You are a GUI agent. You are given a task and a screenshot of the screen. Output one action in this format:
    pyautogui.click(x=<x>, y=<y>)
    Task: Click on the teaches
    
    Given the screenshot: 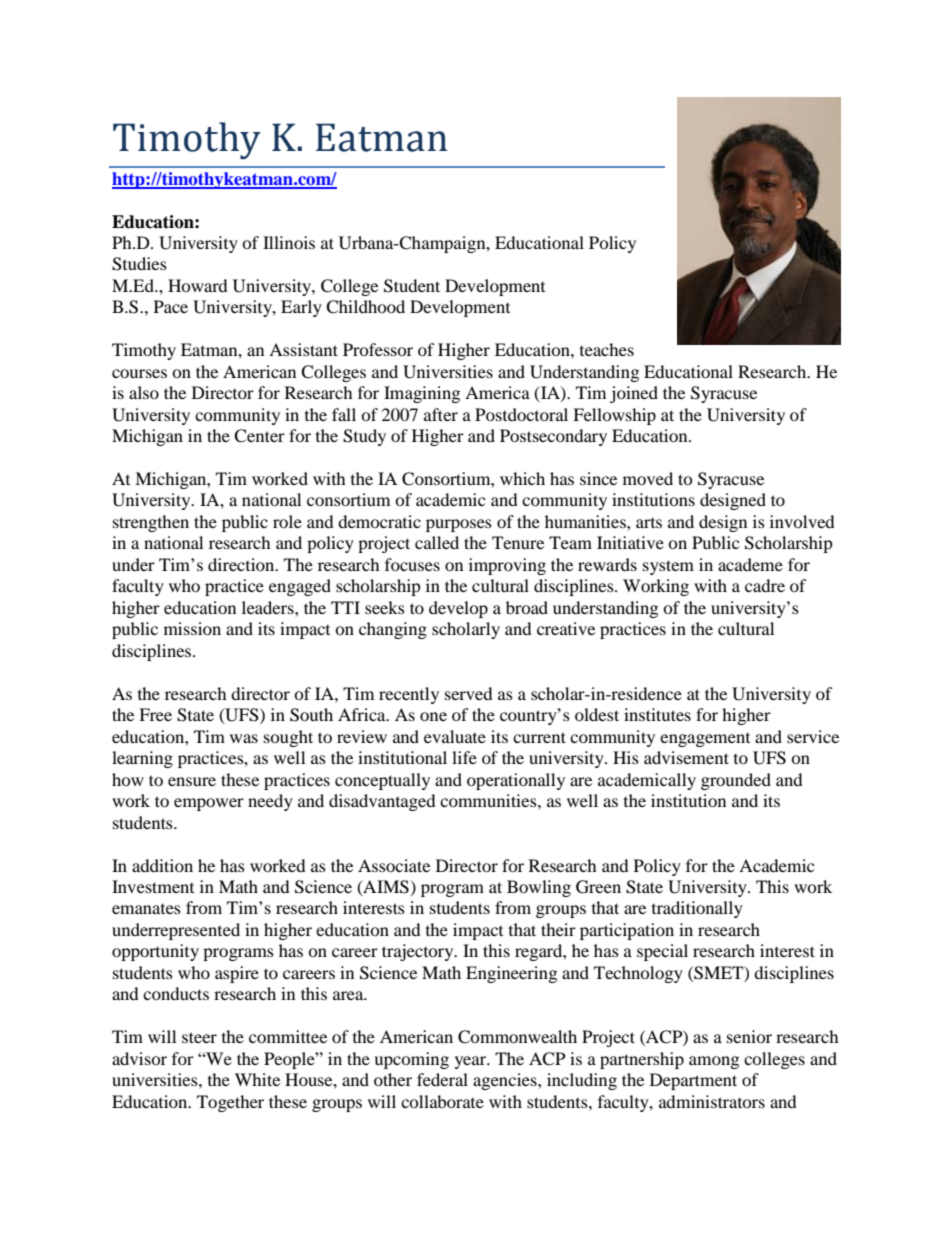 What is the action you would take?
    pyautogui.click(x=607, y=349)
